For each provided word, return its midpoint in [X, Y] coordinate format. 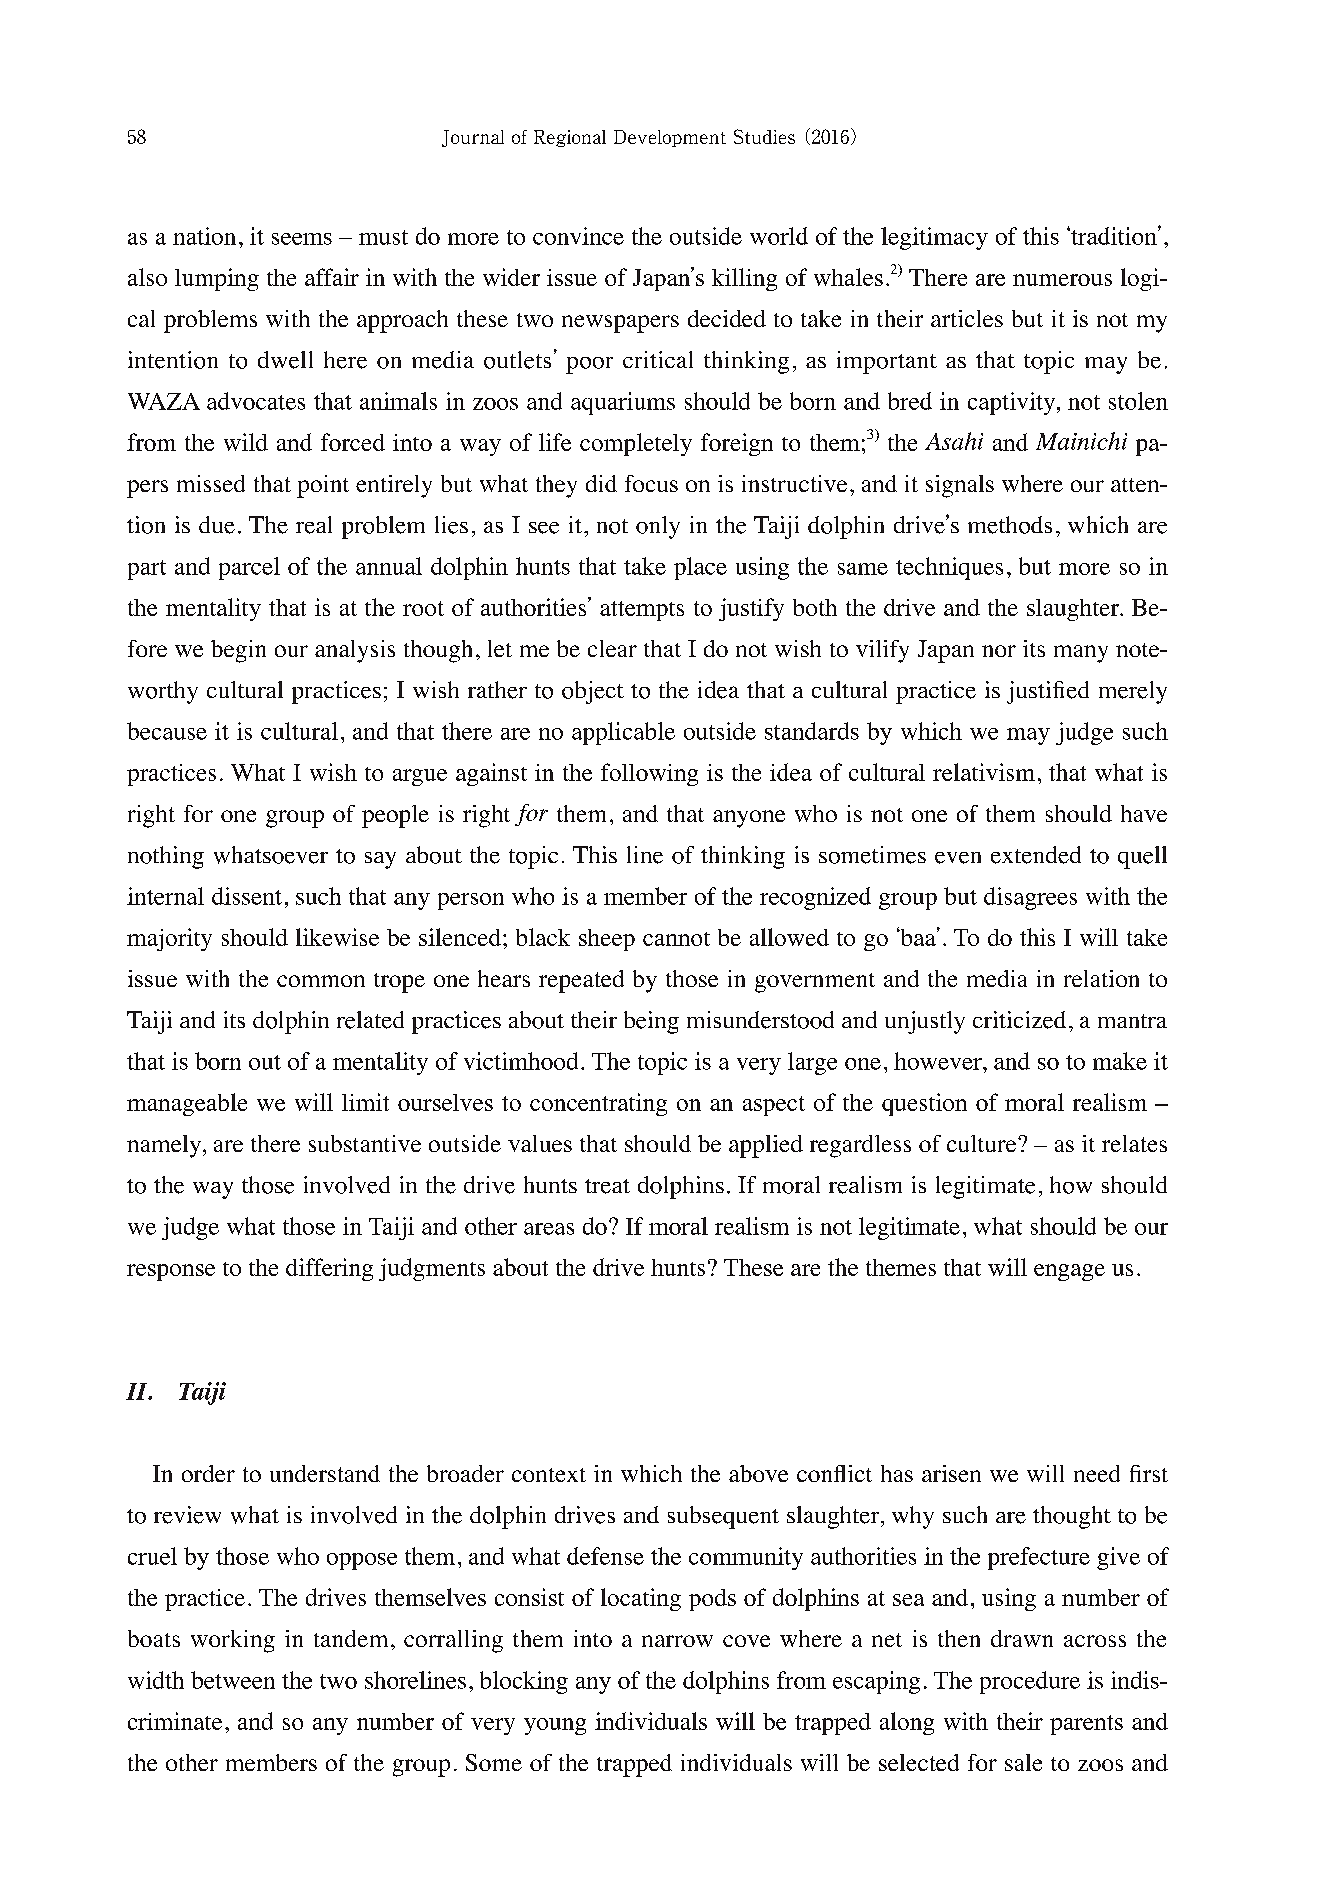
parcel [249, 568]
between [233, 1680]
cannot [676, 939]
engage [1069, 1272]
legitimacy [934, 238]
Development [670, 138]
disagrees [1030, 898]
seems [302, 239]
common [321, 981]
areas [549, 1229]
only [658, 527]
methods [1010, 525]
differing [329, 1269]
